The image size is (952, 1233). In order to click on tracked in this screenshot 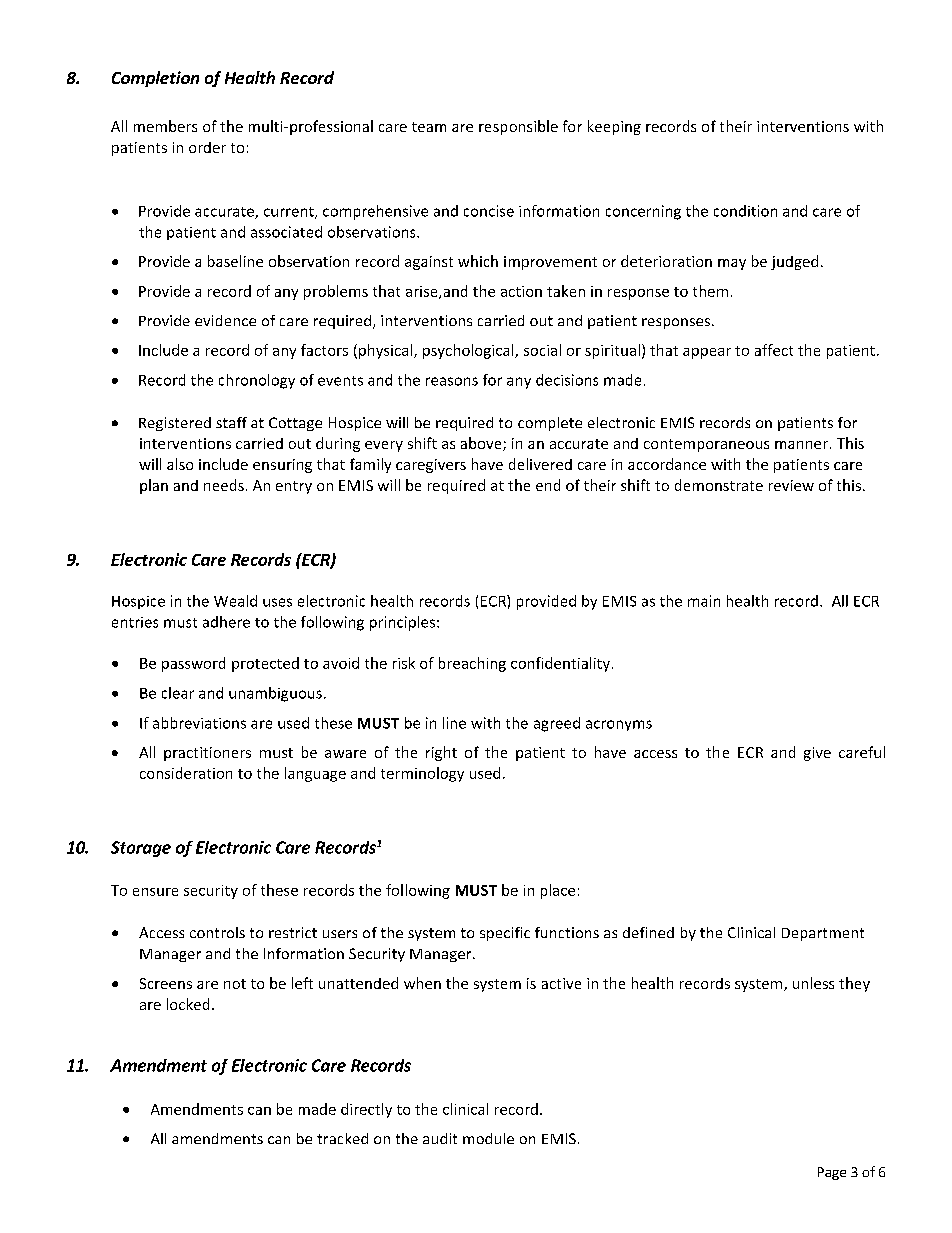, I will do `click(342, 1138)`.
